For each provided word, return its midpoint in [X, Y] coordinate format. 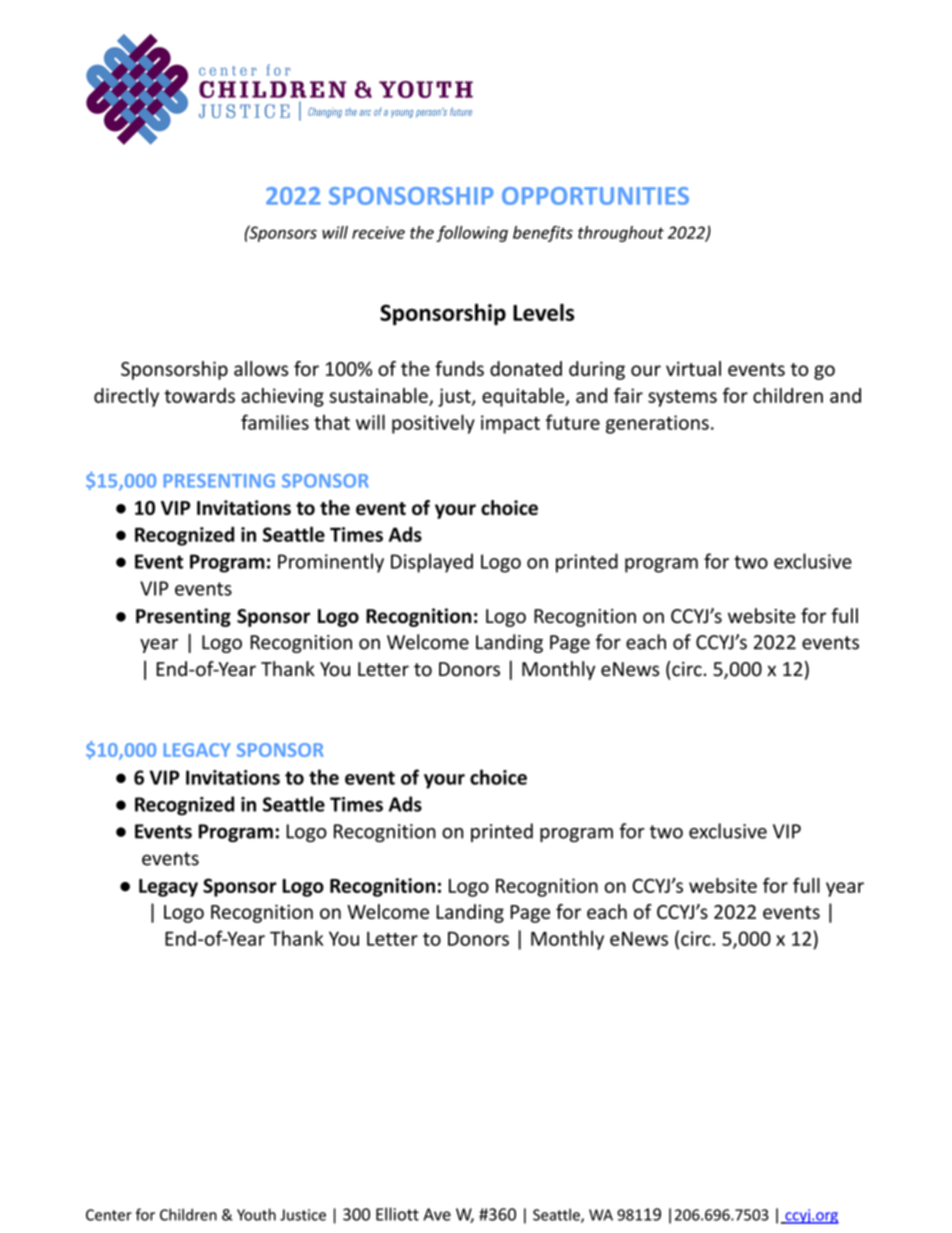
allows [261, 368]
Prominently [331, 563]
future [573, 422]
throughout [621, 234]
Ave [437, 1214]
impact [510, 424]
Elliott [397, 1214]
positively [433, 424]
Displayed [432, 563]
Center [109, 1215]
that [332, 422]
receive [378, 232]
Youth [256, 1214]
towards [199, 395]
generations [657, 424]
